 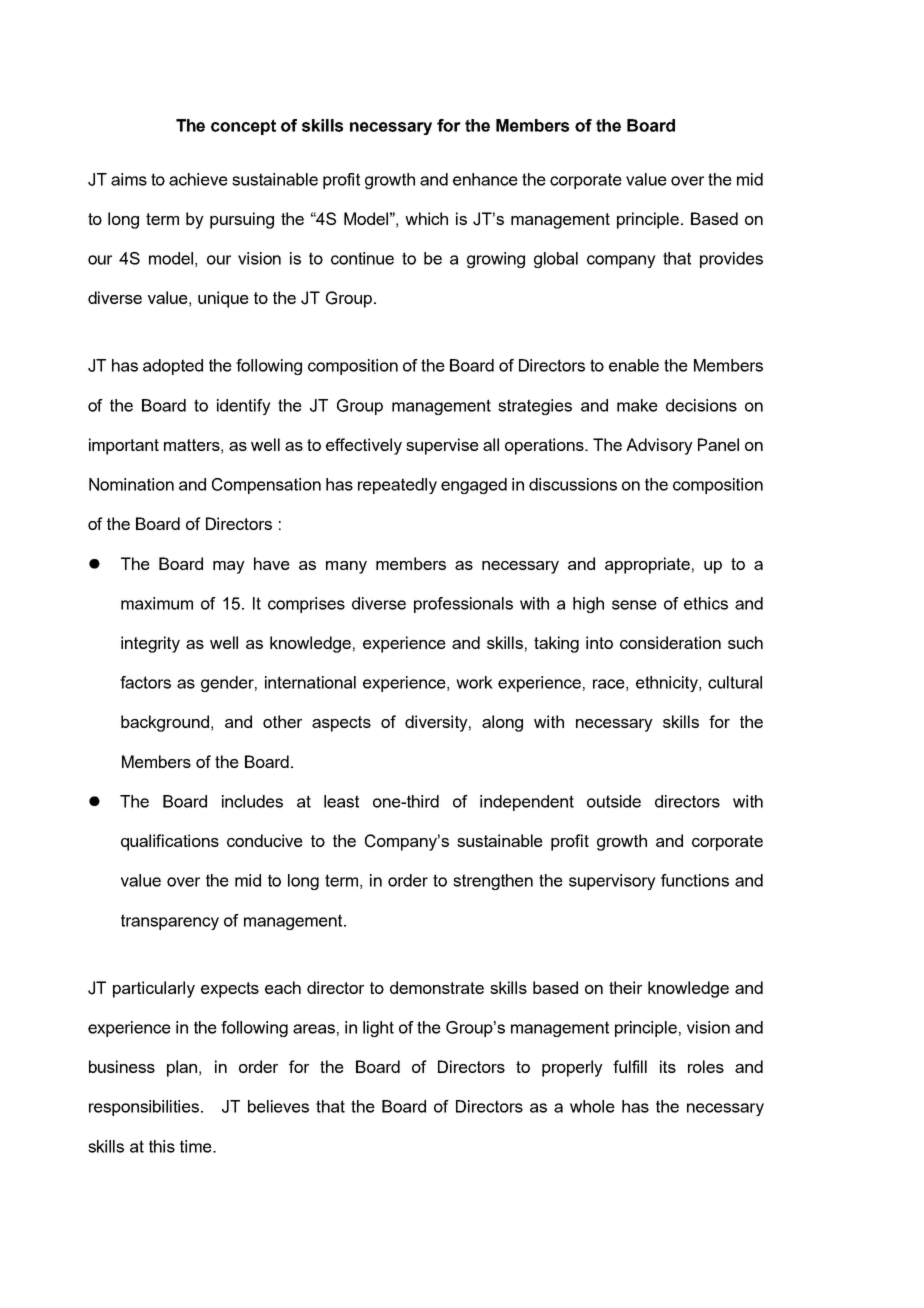 What do you see at coordinates (197, 1146) in the page?
I see `time` at bounding box center [197, 1146].
